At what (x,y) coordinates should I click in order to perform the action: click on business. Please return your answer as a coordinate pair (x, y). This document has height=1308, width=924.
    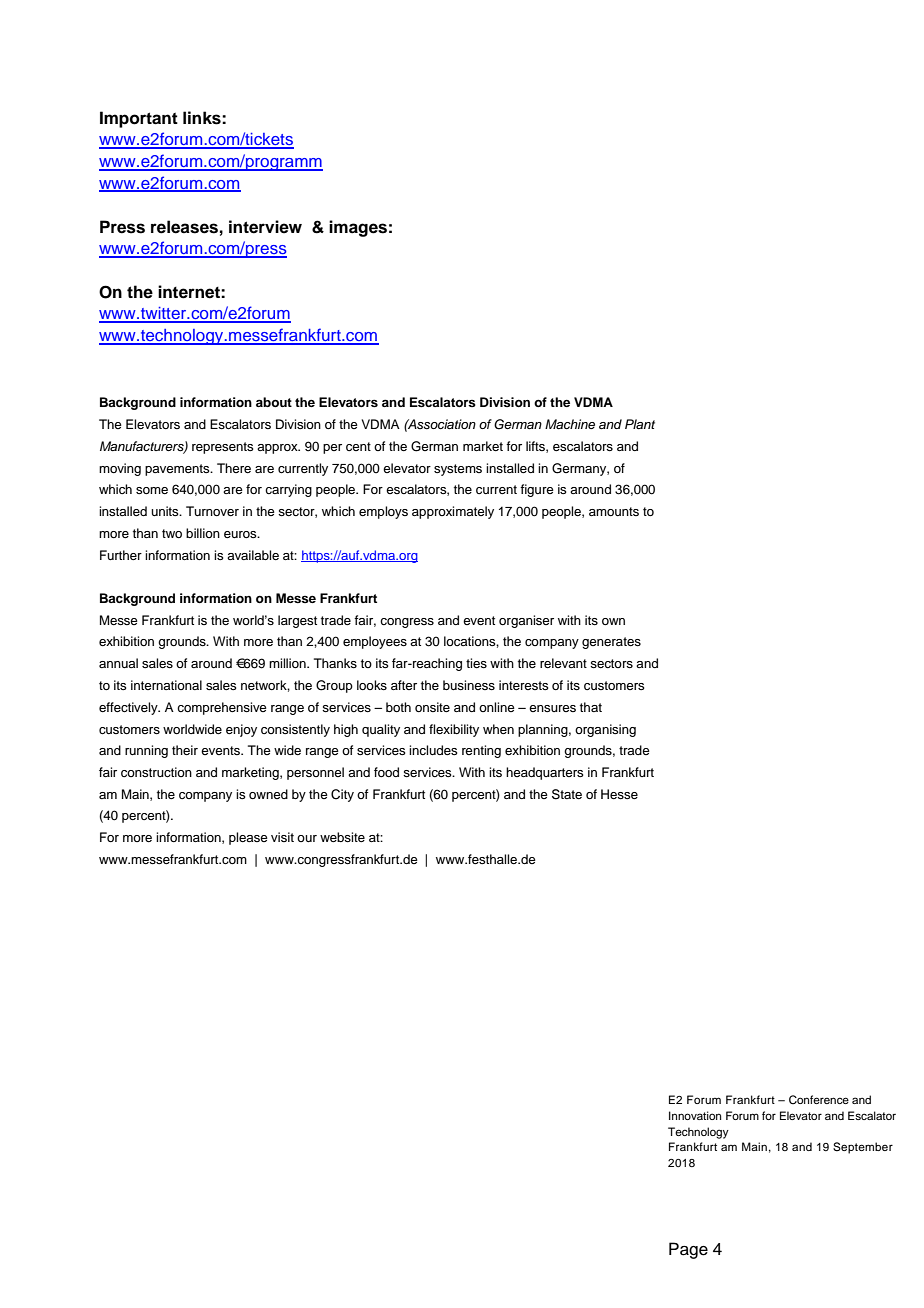
    Looking at the image, I should click on (469, 685).
